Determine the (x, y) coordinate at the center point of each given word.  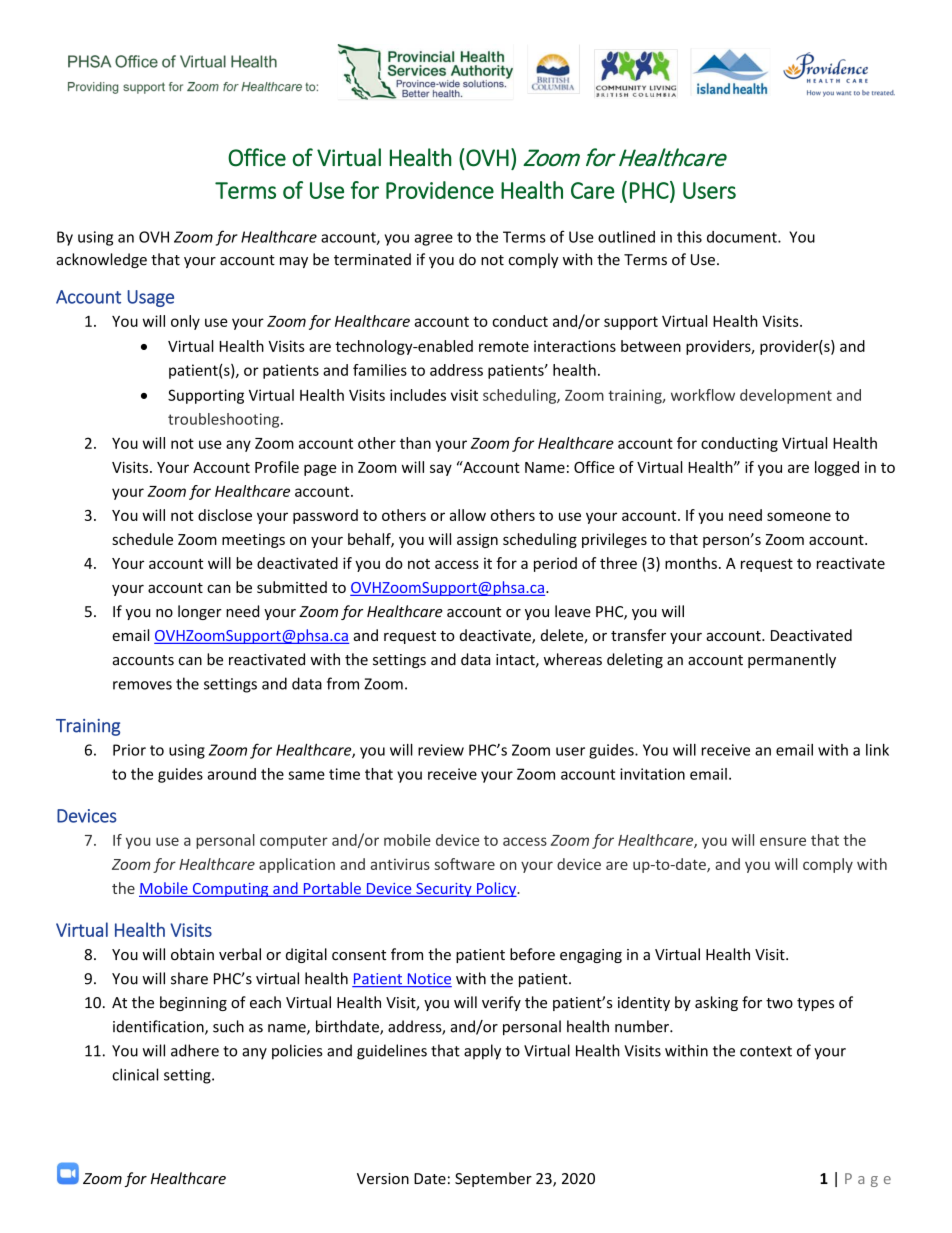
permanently (792, 660)
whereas (573, 659)
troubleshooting (225, 420)
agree (433, 240)
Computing (230, 890)
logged (837, 468)
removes (142, 685)
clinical (135, 1074)
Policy (497, 889)
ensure (783, 841)
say (441, 470)
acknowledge (101, 260)
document (743, 237)
